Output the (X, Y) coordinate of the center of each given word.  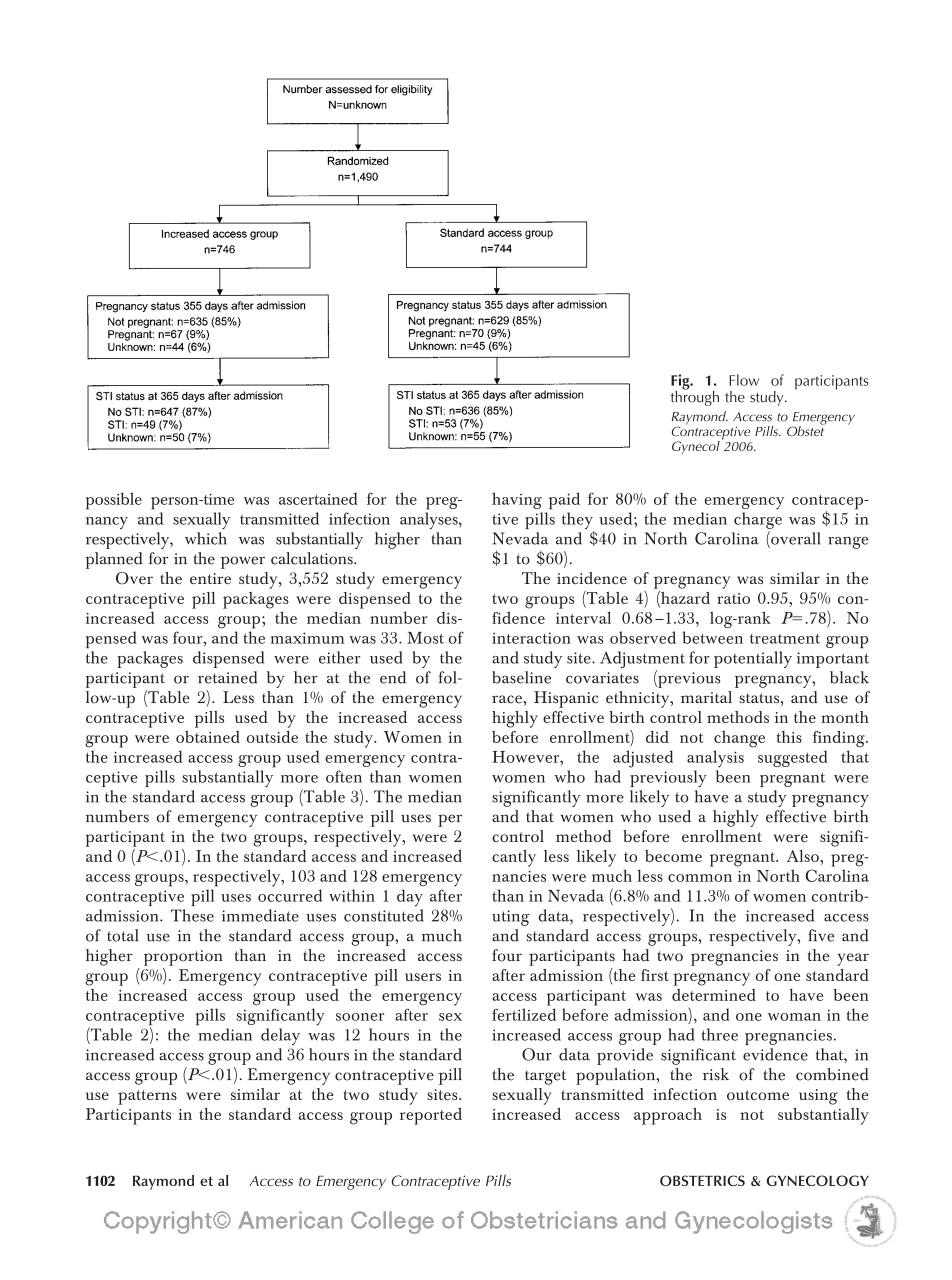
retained (227, 677)
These (192, 915)
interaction (531, 638)
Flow (744, 380)
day (410, 898)
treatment (785, 638)
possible (114, 501)
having (517, 500)
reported (431, 1116)
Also (804, 856)
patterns (147, 1097)
